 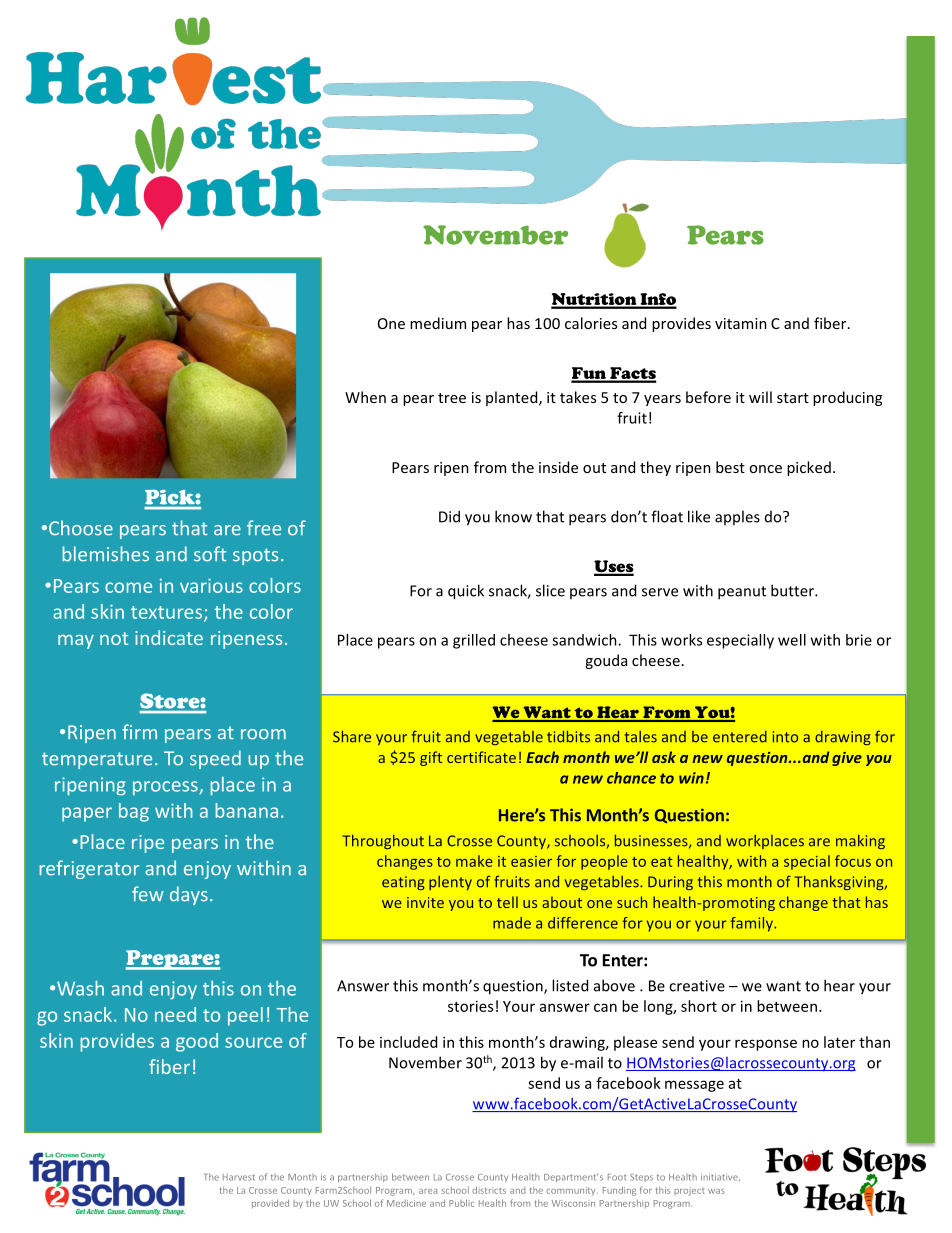 What do you see at coordinates (450, 883) in the image?
I see `plenty` at bounding box center [450, 883].
